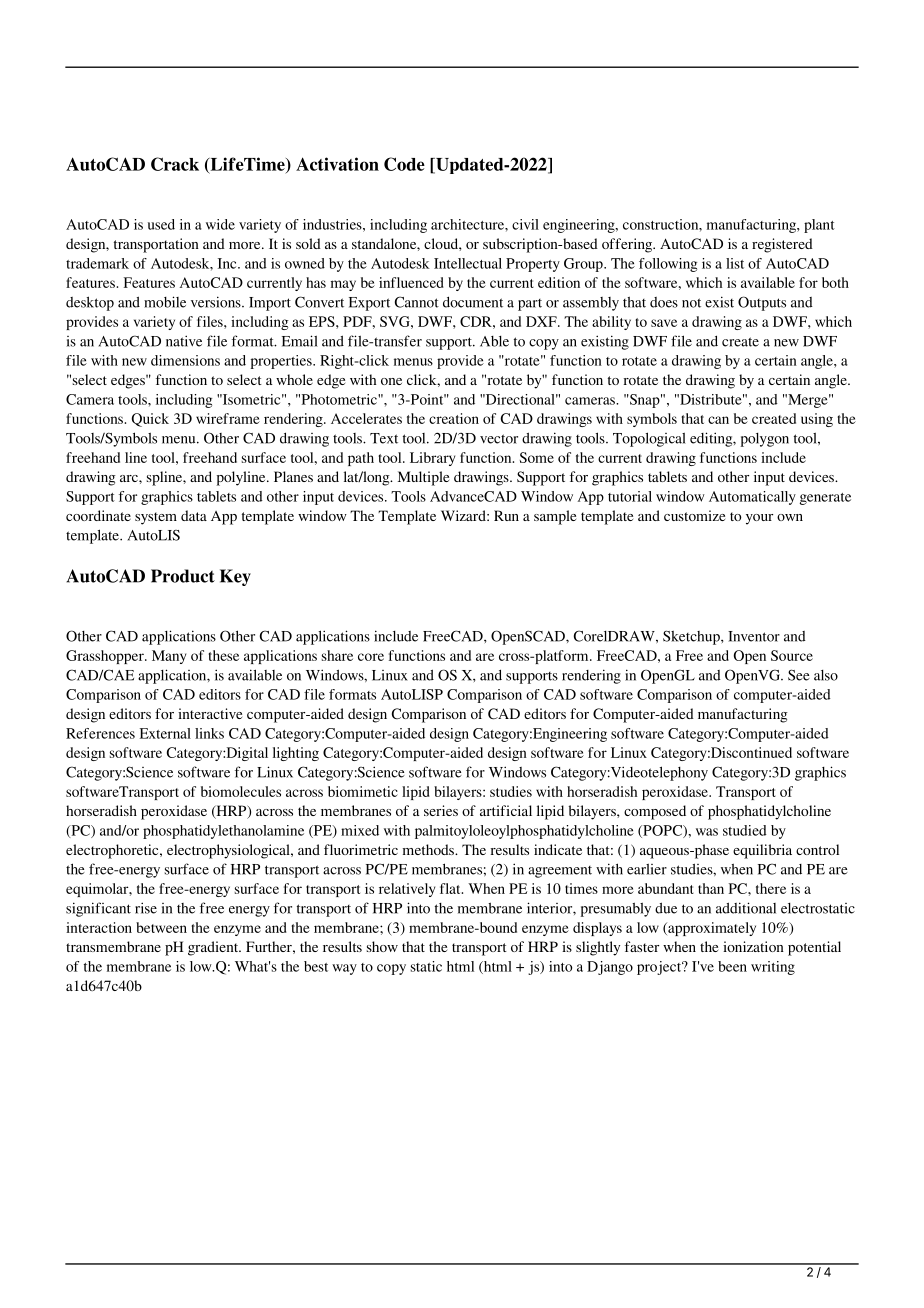 Image resolution: width=924 pixels, height=1308 pixels. Describe the element at coordinates (382, 946) in the screenshot. I see `show` at that location.
